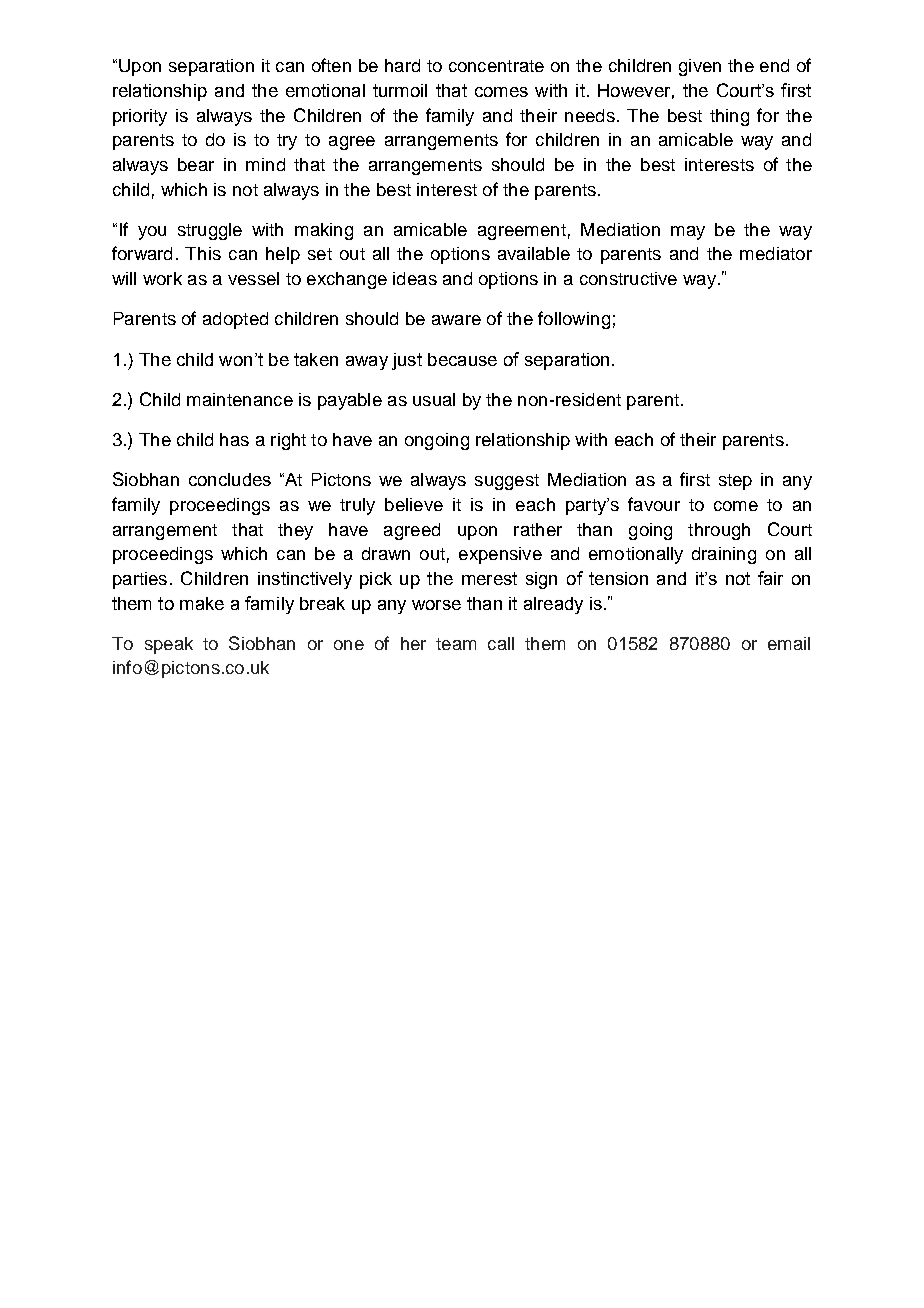 The height and width of the document is (1308, 924). Describe the element at coordinates (496, 66) in the document. I see `concentrate` at that location.
